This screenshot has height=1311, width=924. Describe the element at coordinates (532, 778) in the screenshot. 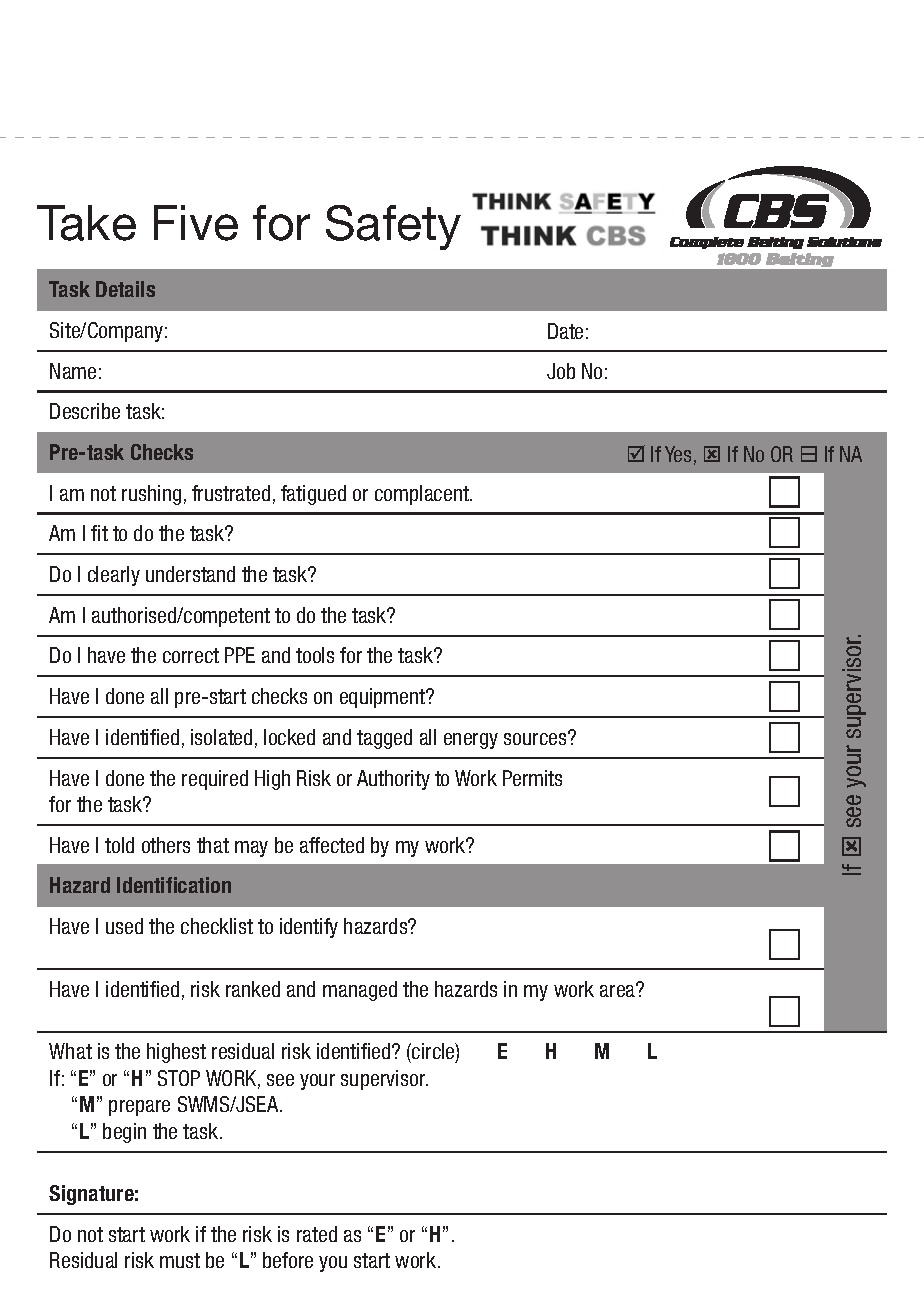

I see `Permits` at that location.
